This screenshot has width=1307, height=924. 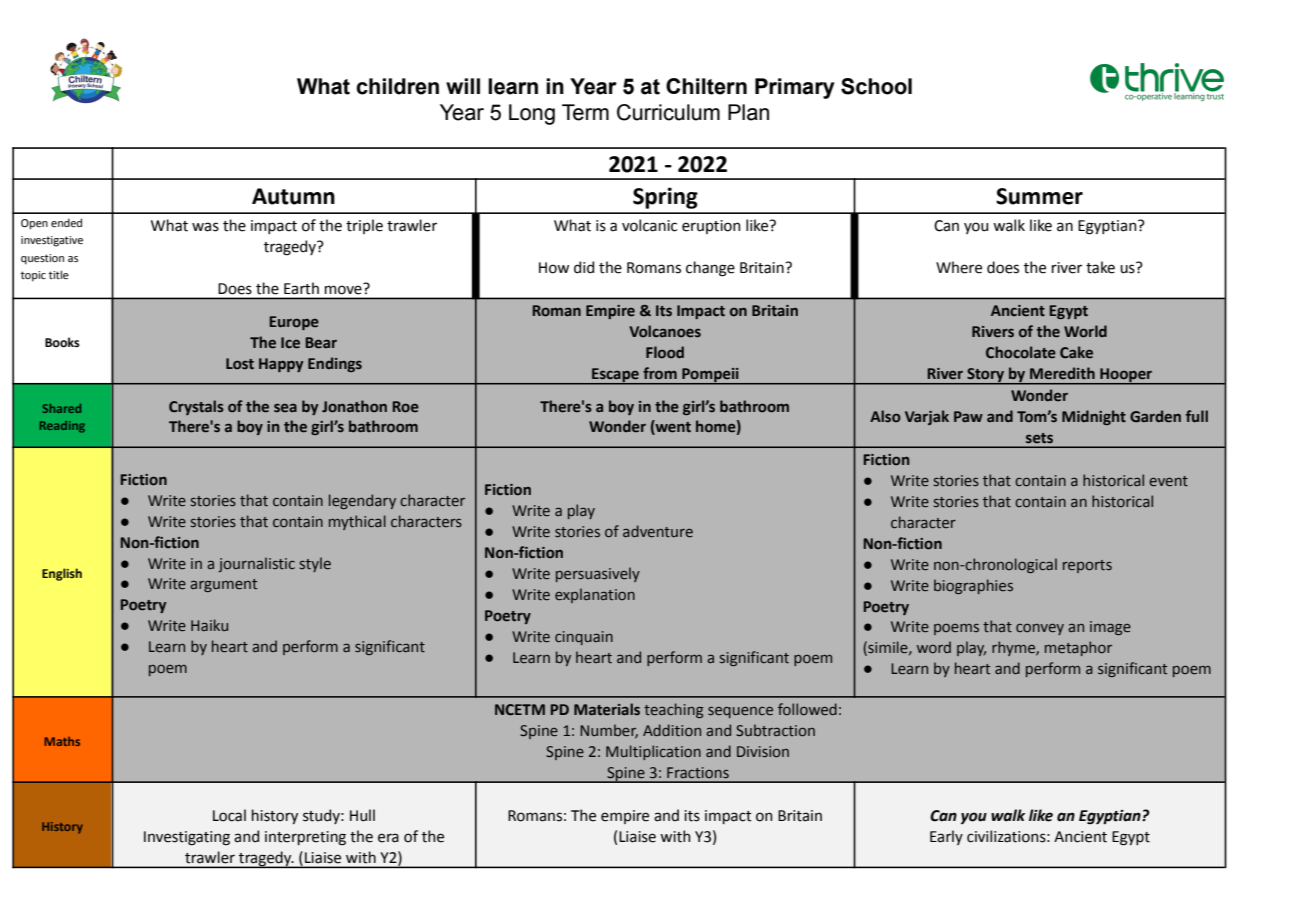 I want to click on sets, so click(x=1039, y=438).
